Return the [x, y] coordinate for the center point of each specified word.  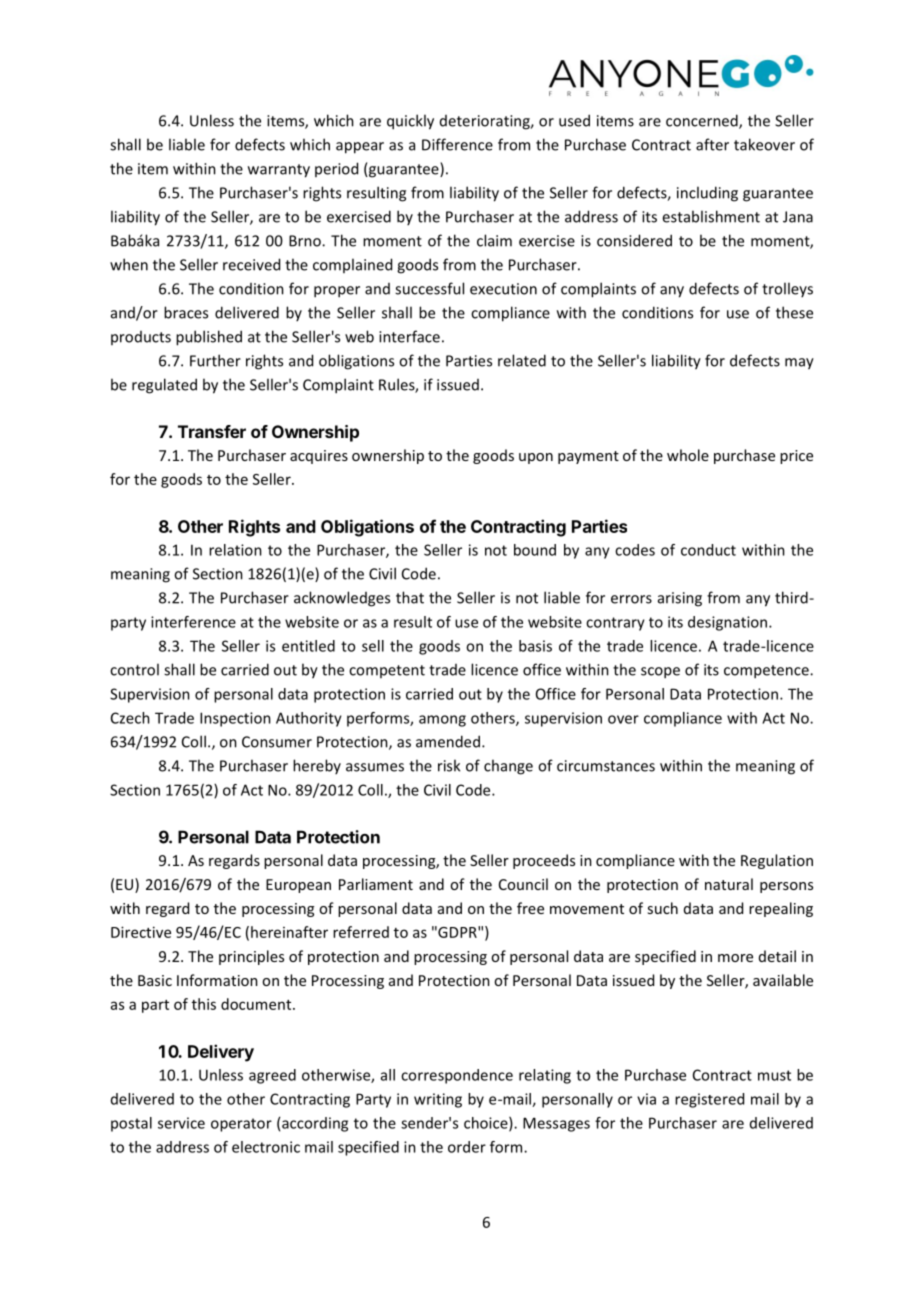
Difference [457, 144]
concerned [703, 121]
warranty [279, 171]
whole [688, 455]
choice [487, 1124]
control [134, 669]
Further [215, 360]
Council [523, 884]
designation [727, 623]
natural [729, 884]
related [522, 360]
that [410, 597]
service [181, 1123]
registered [709, 1100]
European [298, 886]
